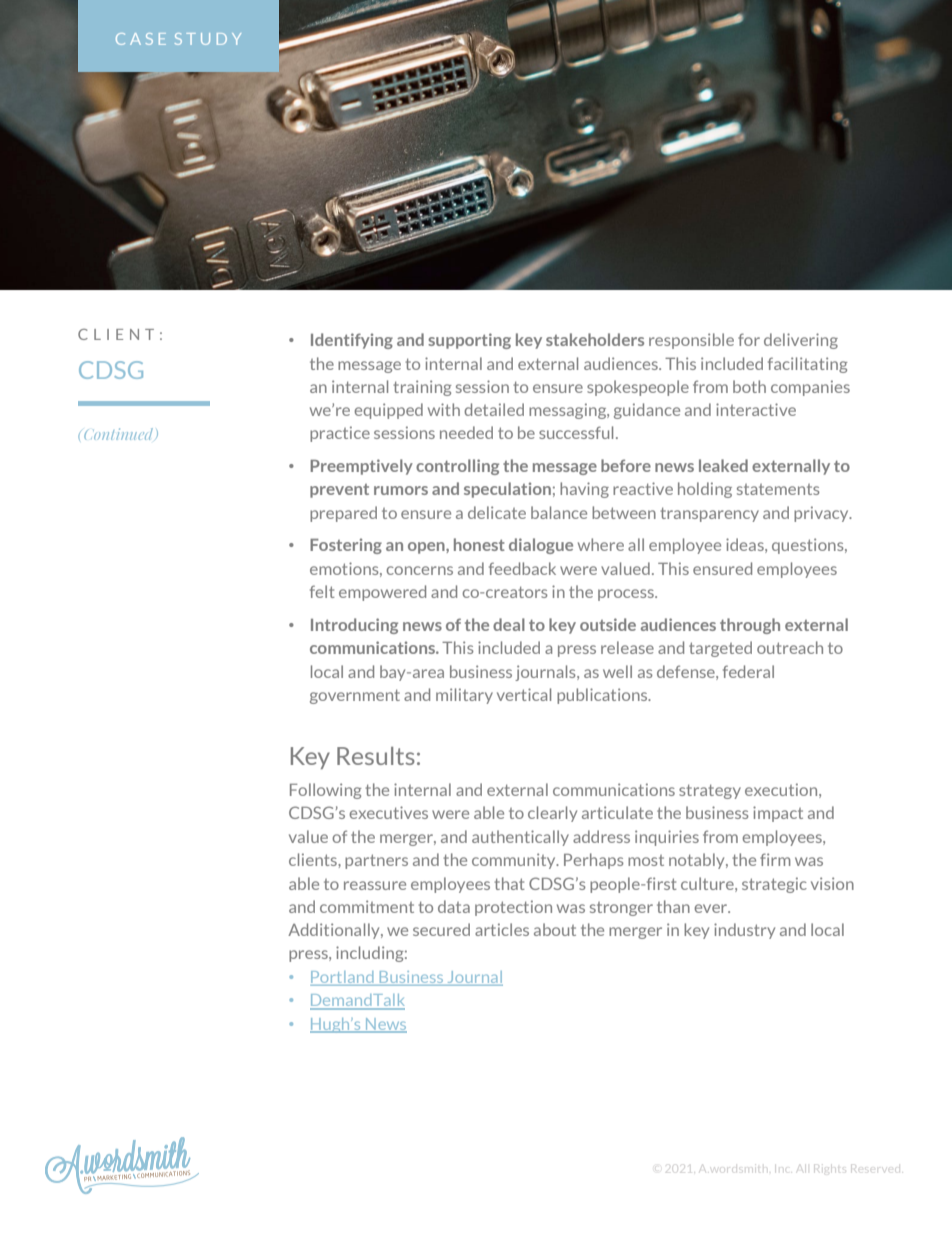  I want to click on military, so click(464, 696).
